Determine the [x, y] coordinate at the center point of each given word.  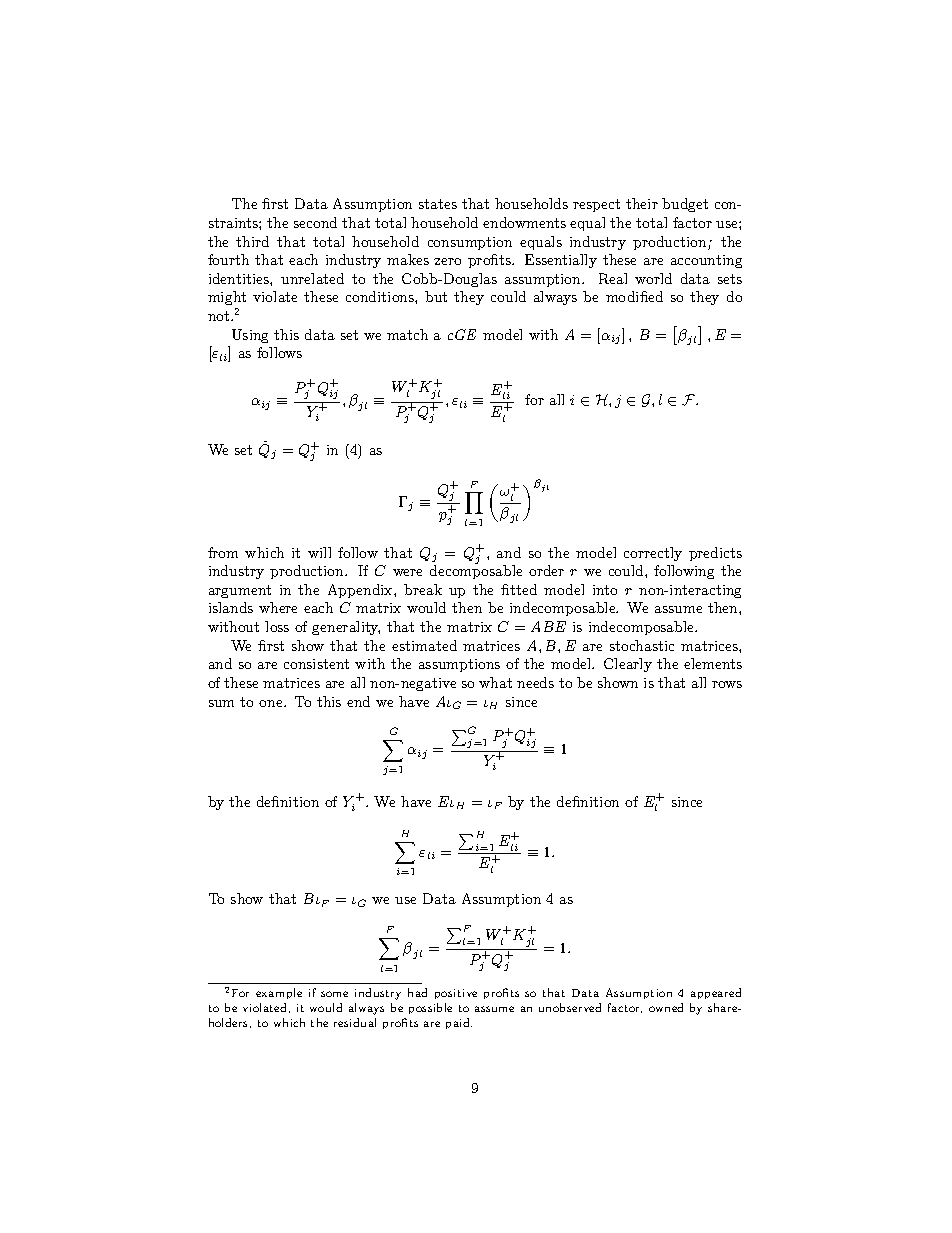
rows [727, 684]
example [279, 993]
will [319, 552]
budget [685, 205]
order [546, 570]
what [495, 682]
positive [456, 994]
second [315, 222]
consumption [470, 243]
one [272, 703]
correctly [653, 554]
